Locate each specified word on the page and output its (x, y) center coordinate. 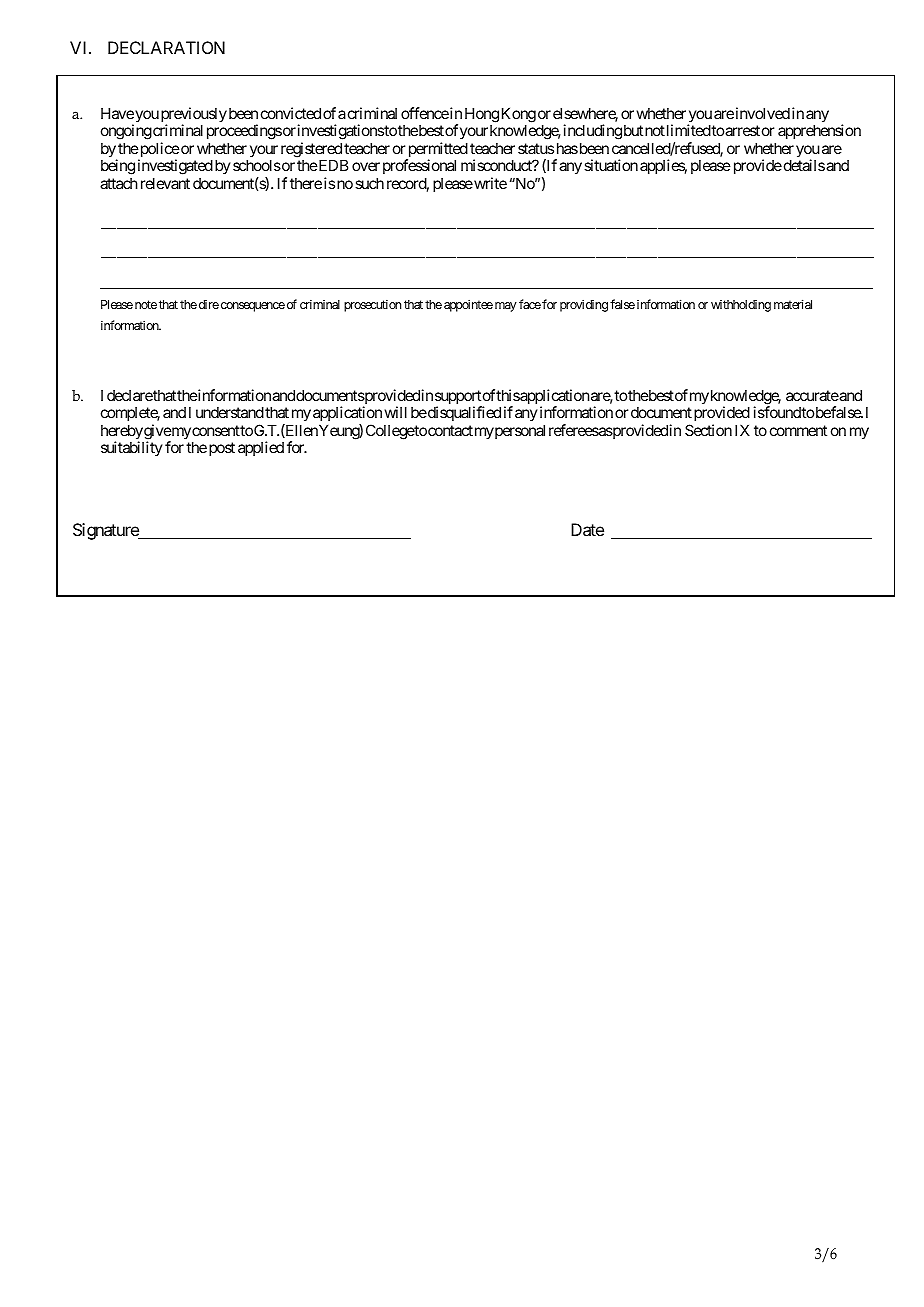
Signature (106, 531)
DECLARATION (166, 47)
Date (587, 529)
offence (425, 113)
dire (209, 304)
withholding (741, 306)
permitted (437, 151)
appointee (468, 305)
